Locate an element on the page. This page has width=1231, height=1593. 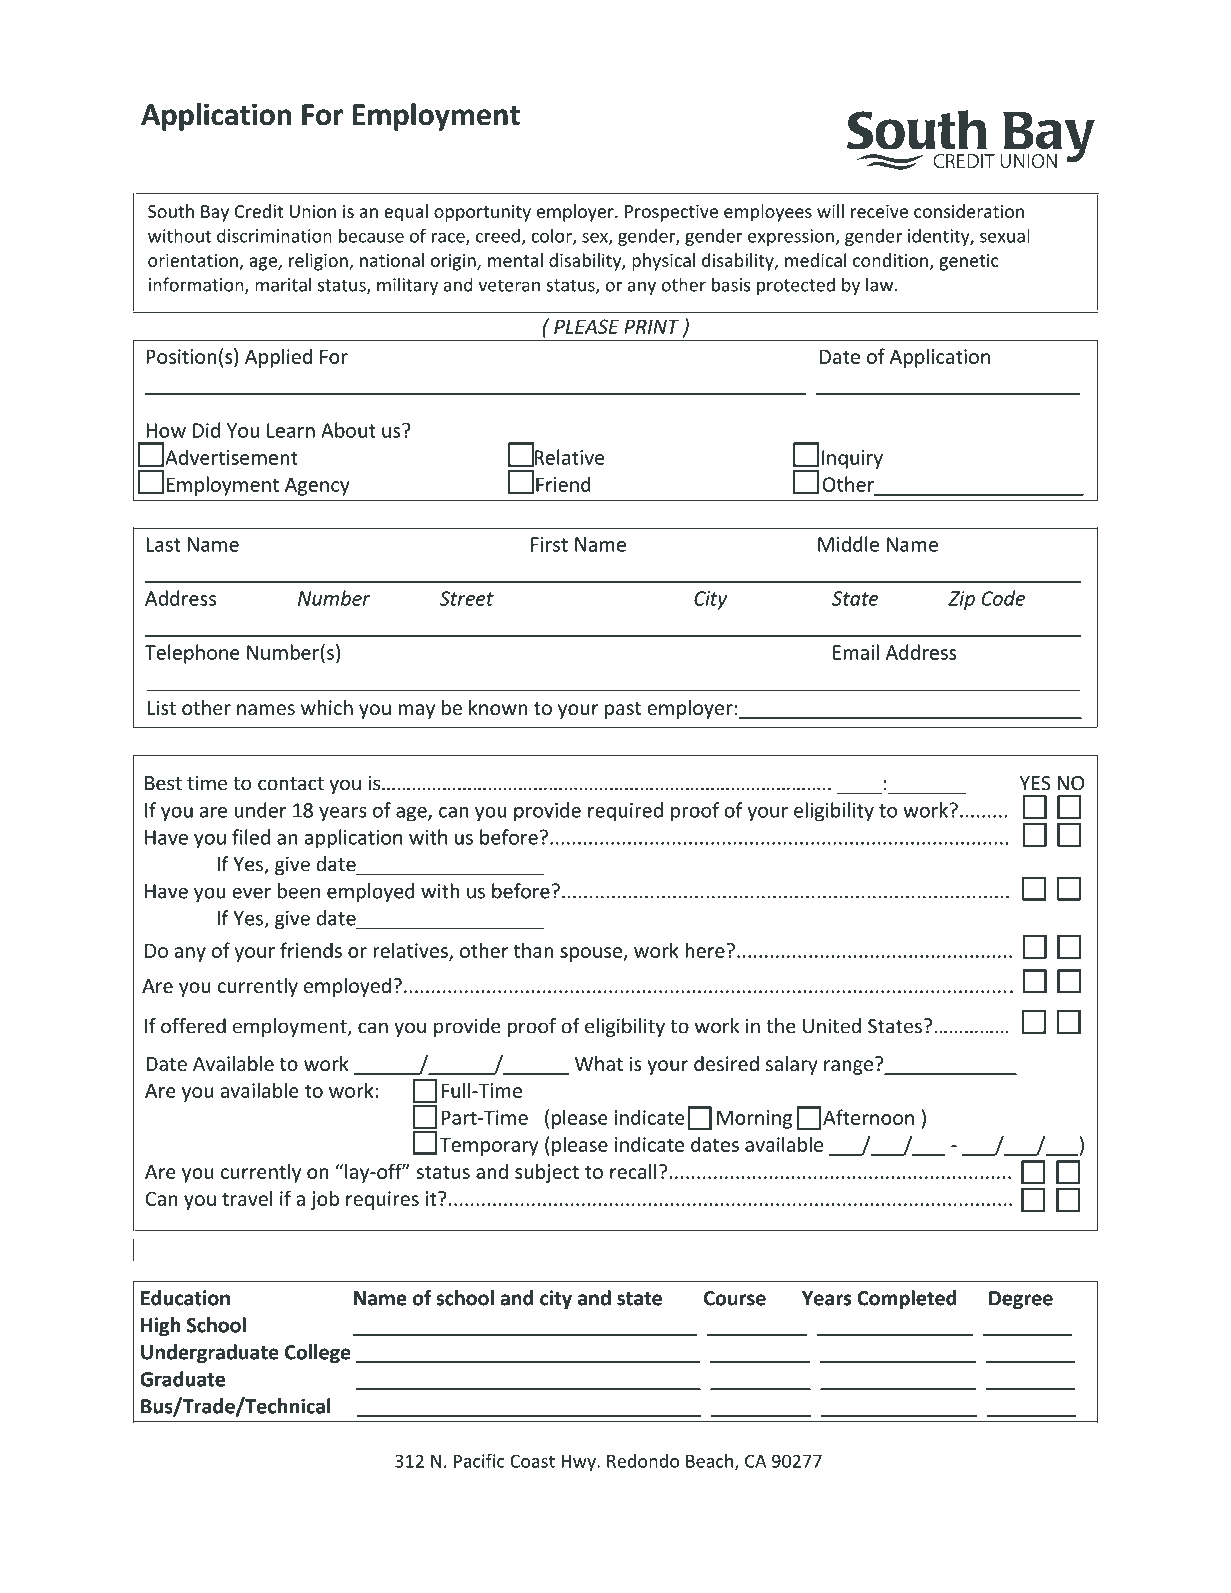
physical is located at coordinates (663, 262).
